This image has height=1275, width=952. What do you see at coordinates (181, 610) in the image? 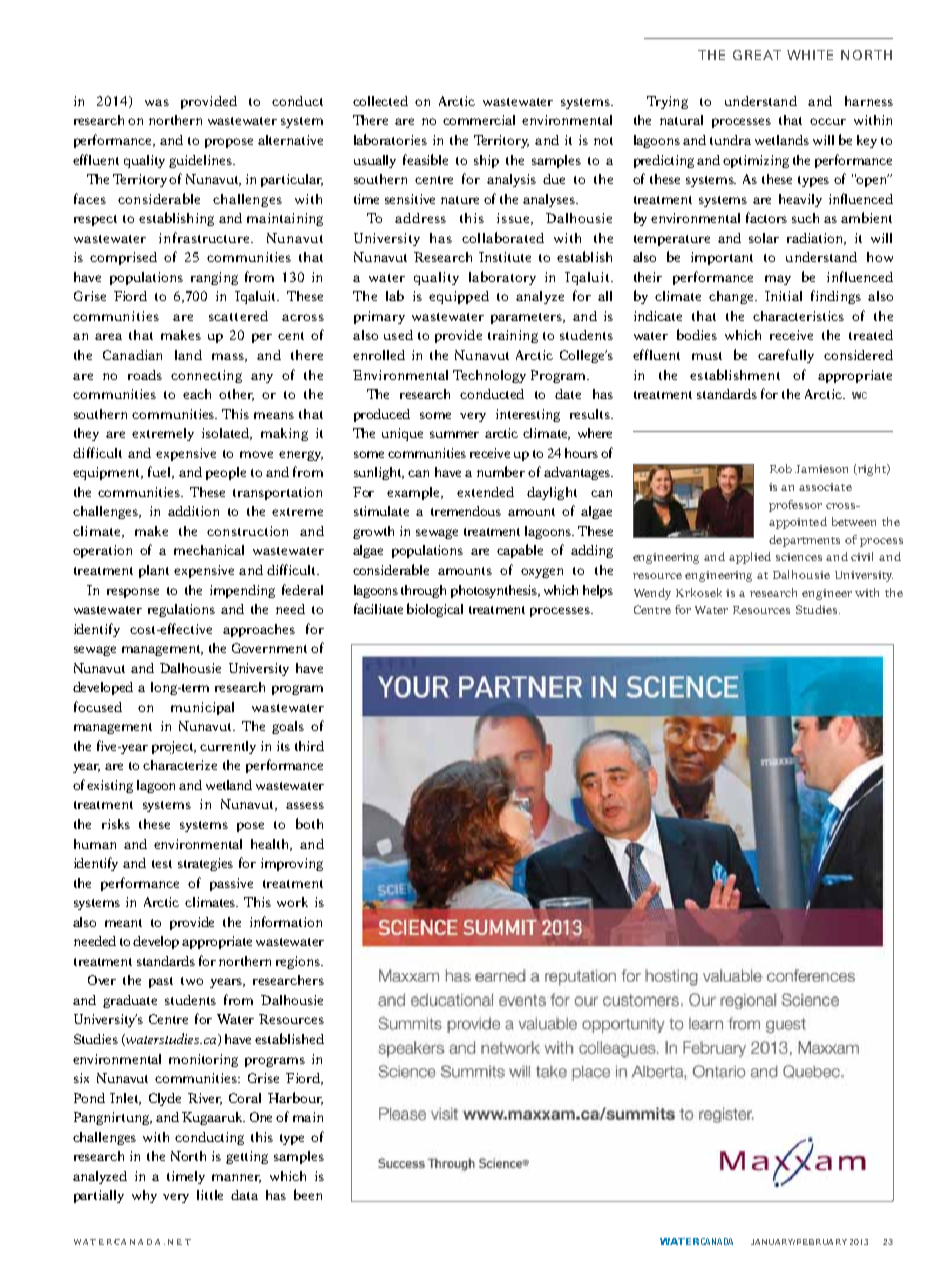
I see `regulations` at bounding box center [181, 610].
